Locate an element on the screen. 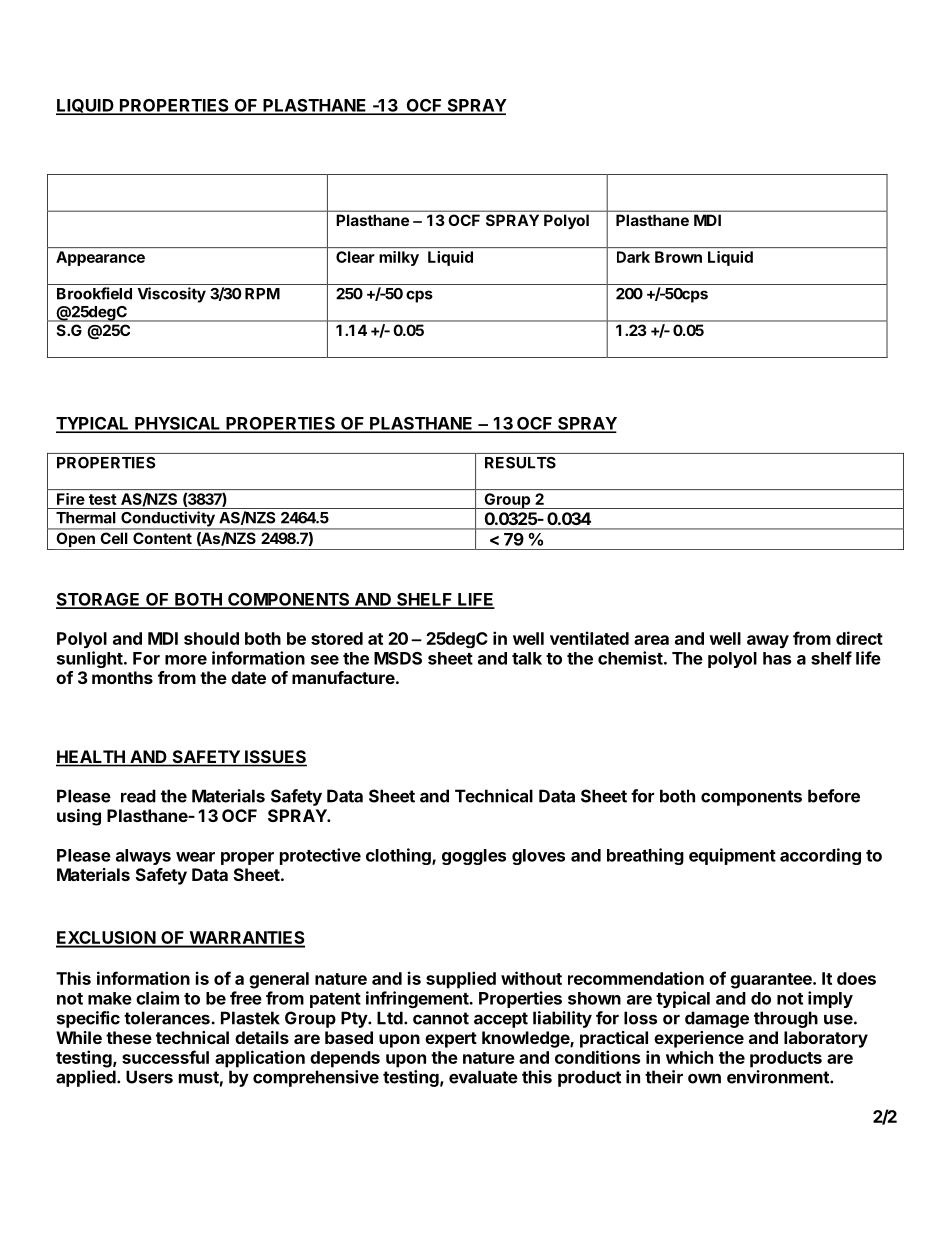  milky is located at coordinates (399, 258).
